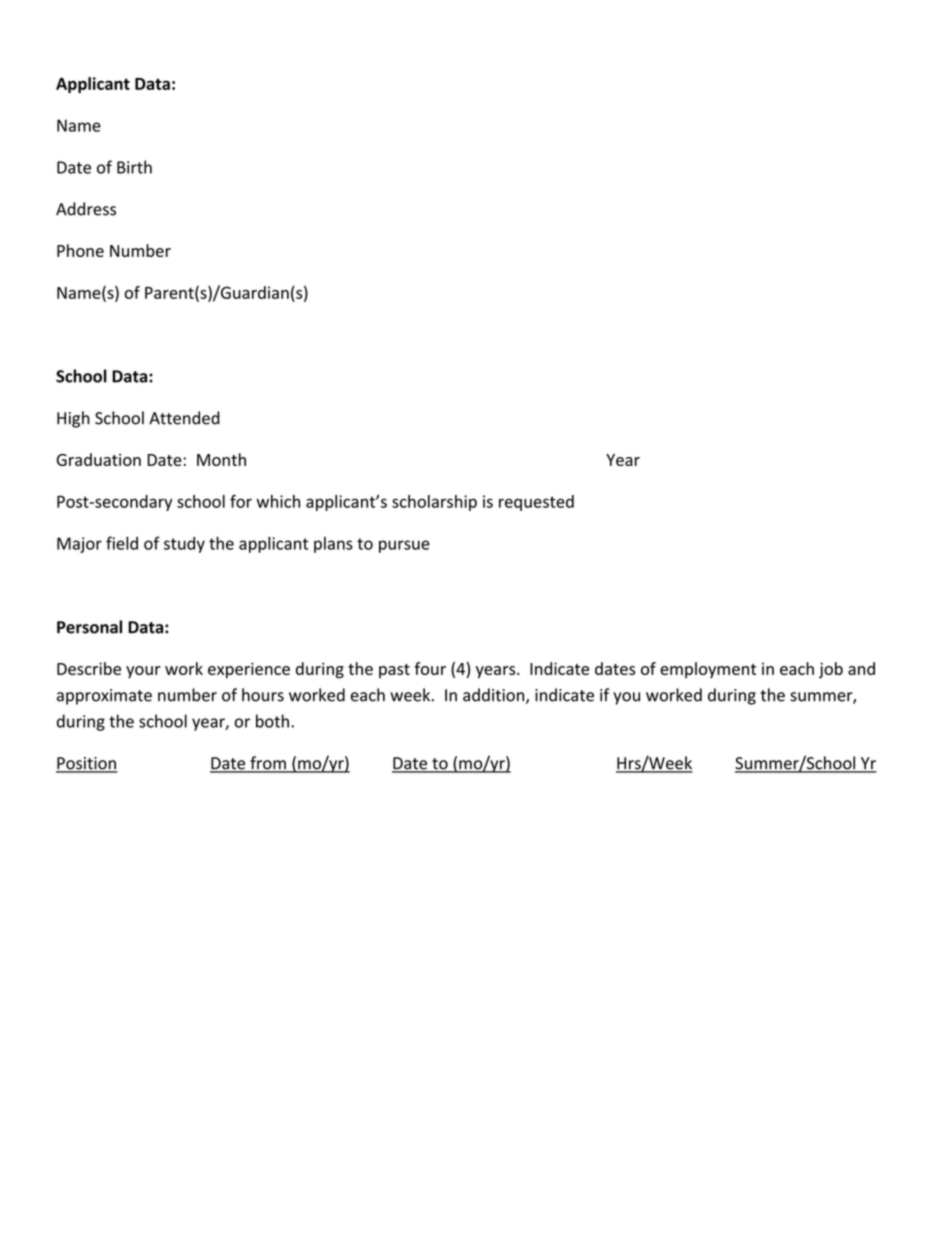 The width and height of the screenshot is (952, 1233). Describe the element at coordinates (89, 627) in the screenshot. I see `Personal` at that location.
